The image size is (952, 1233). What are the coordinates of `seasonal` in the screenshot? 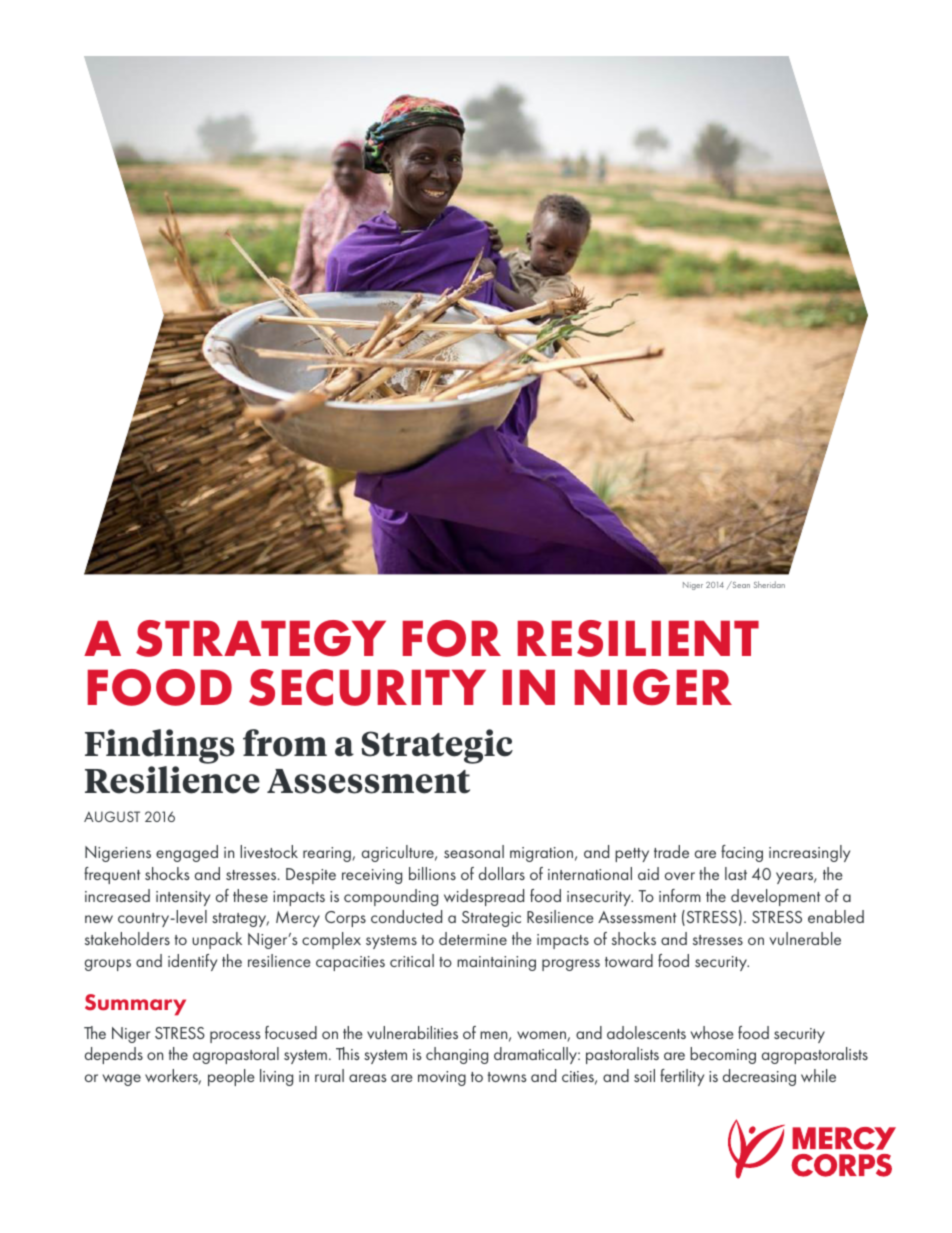 It's located at (474, 851).
